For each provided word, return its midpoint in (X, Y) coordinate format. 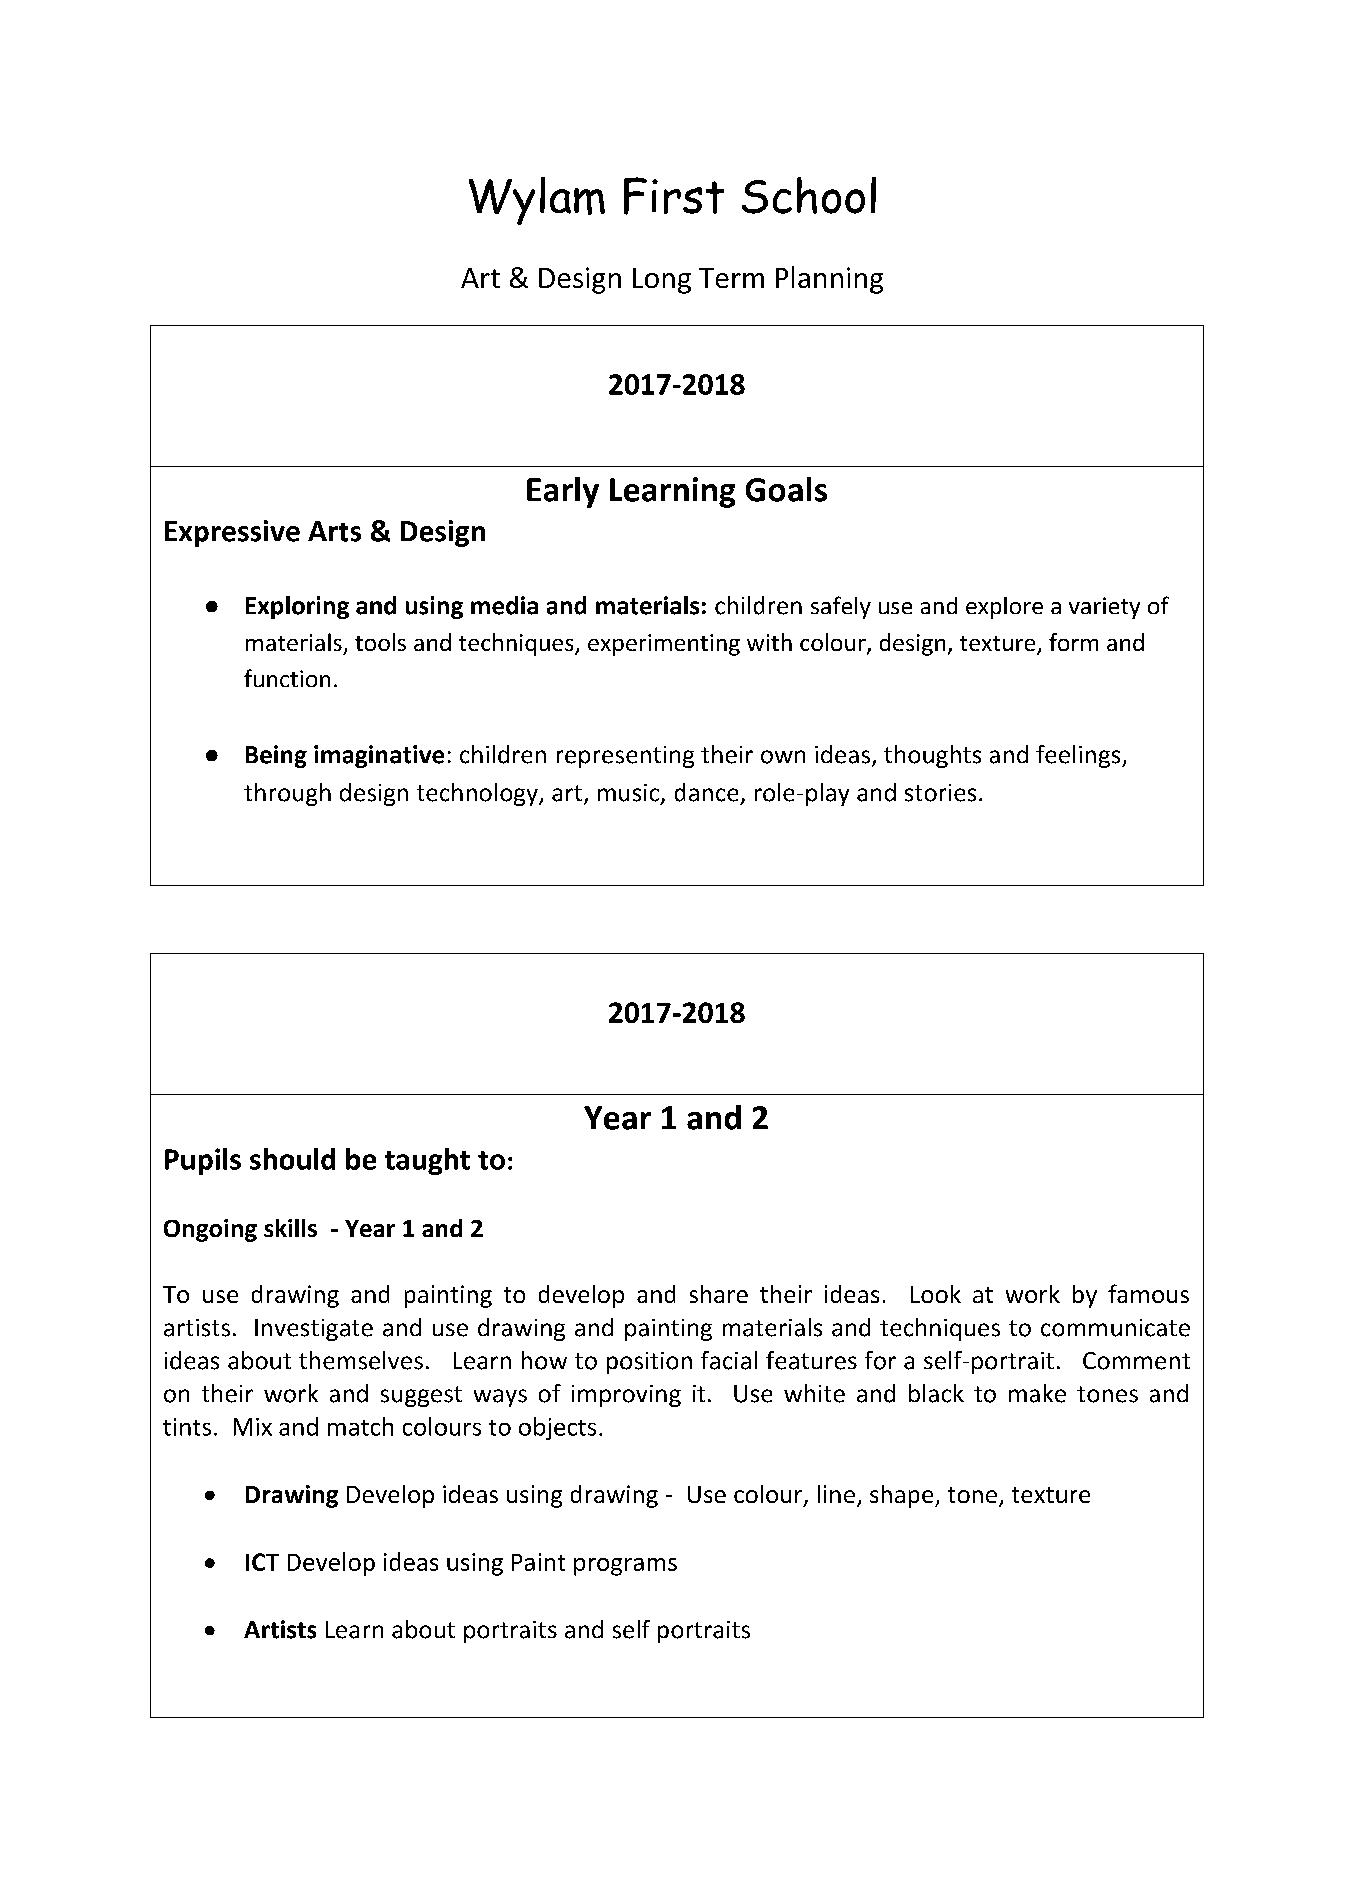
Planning (829, 280)
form (1073, 642)
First (674, 196)
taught (427, 1161)
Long (662, 281)
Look (936, 1294)
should (292, 1159)
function (287, 678)
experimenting (664, 645)
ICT (262, 1562)
